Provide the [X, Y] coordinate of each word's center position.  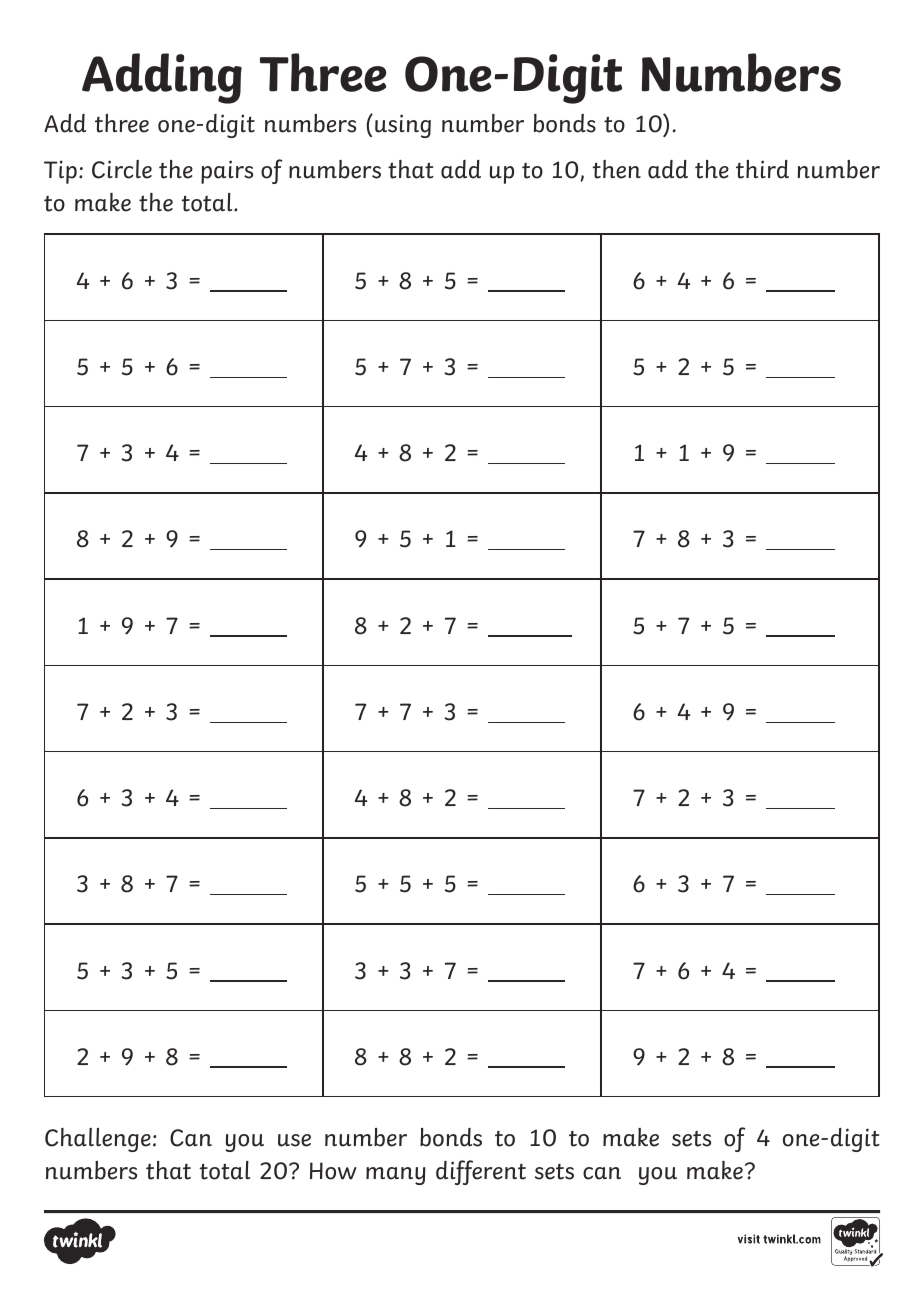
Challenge [98, 1140]
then [617, 169]
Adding [162, 78]
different [481, 1172]
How [333, 1171]
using [403, 126]
